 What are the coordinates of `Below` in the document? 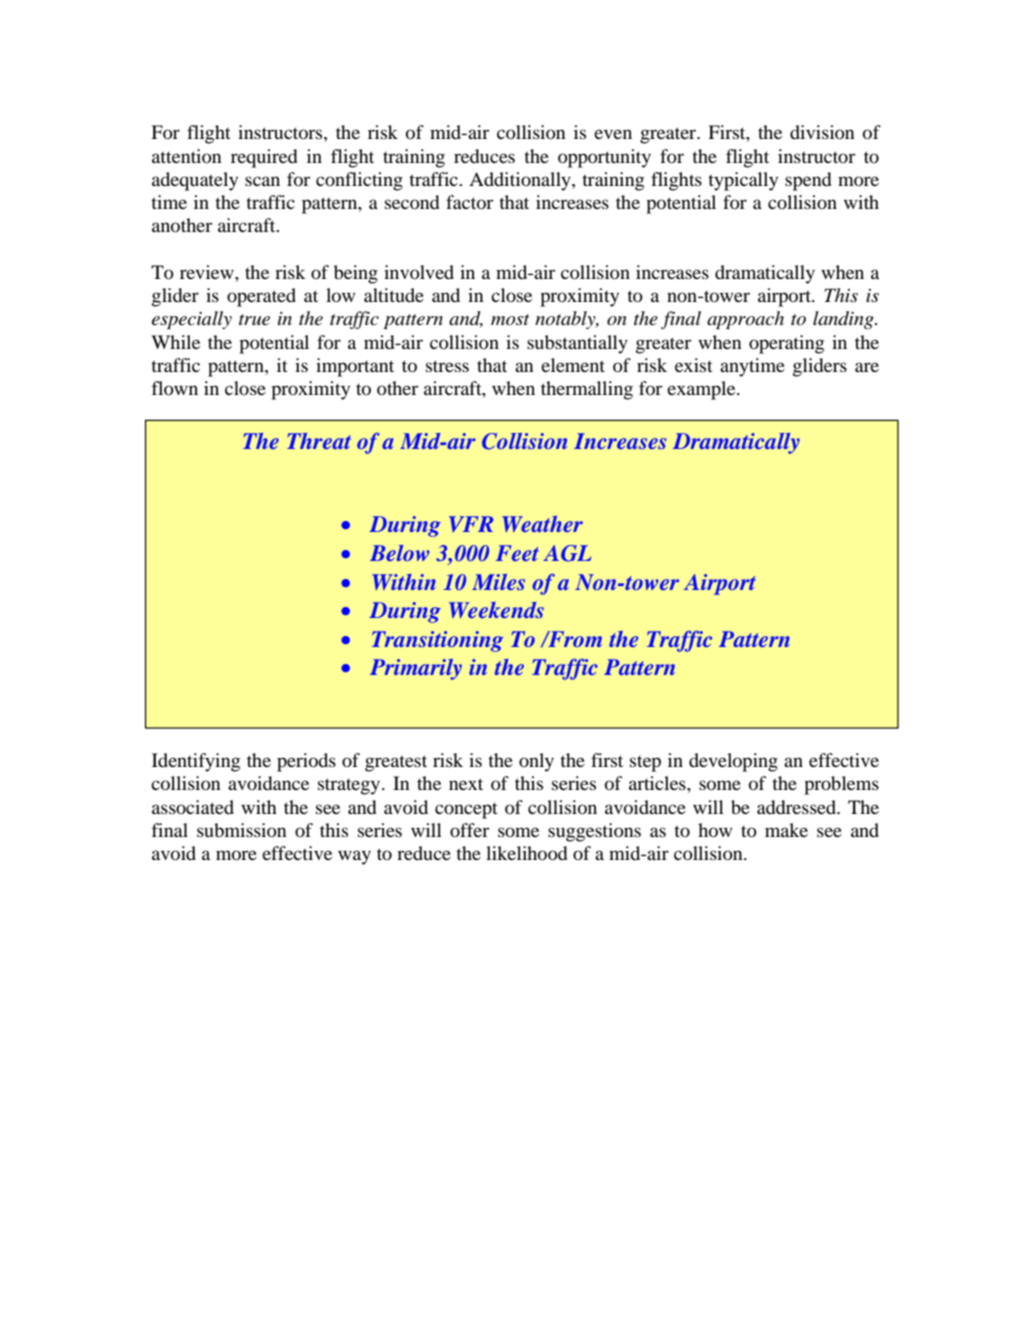 It's located at (400, 553).
